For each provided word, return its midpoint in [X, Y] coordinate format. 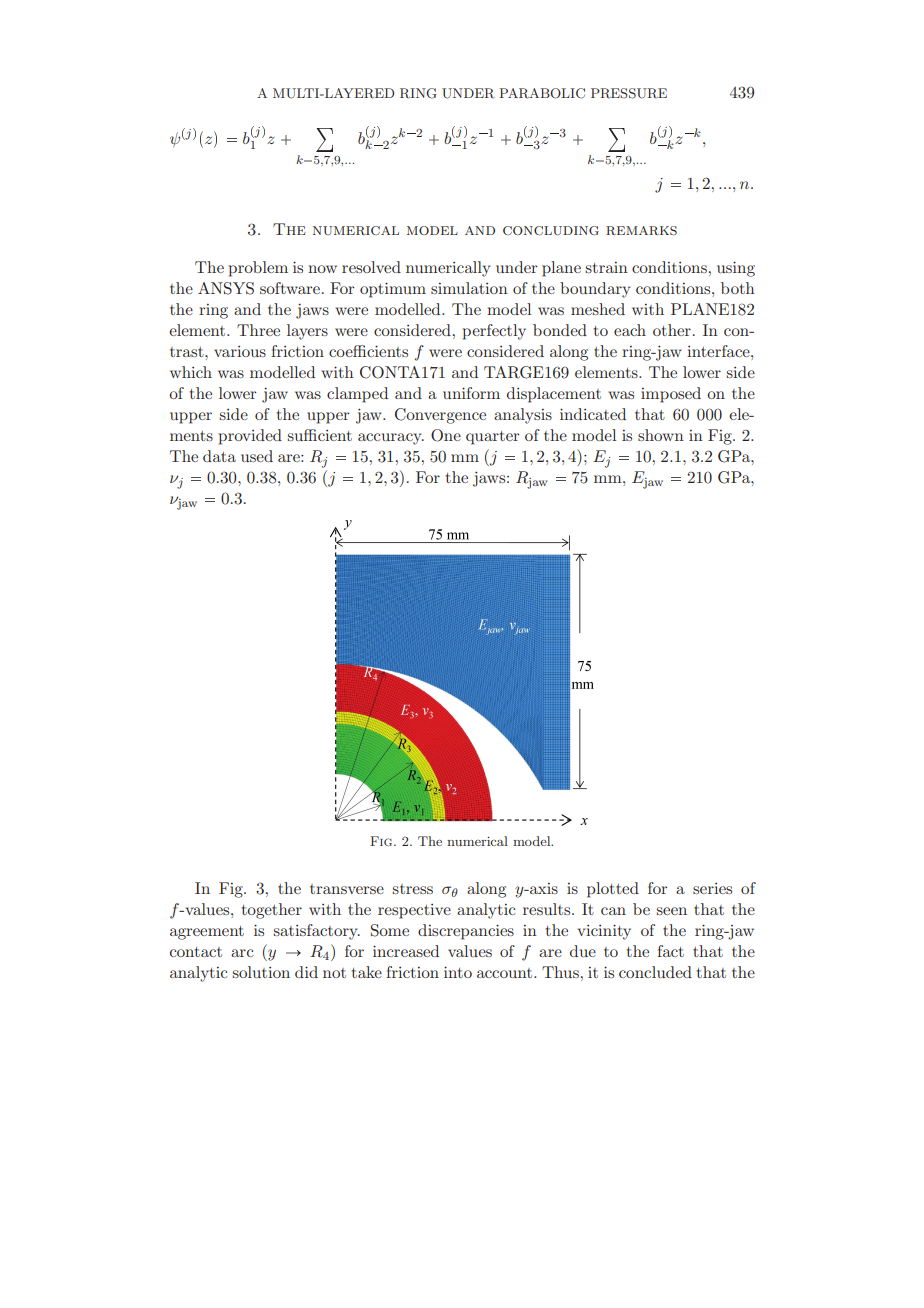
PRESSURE [629, 93]
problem [258, 269]
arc [242, 953]
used [257, 456]
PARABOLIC [542, 93]
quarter [492, 438]
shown [661, 435]
